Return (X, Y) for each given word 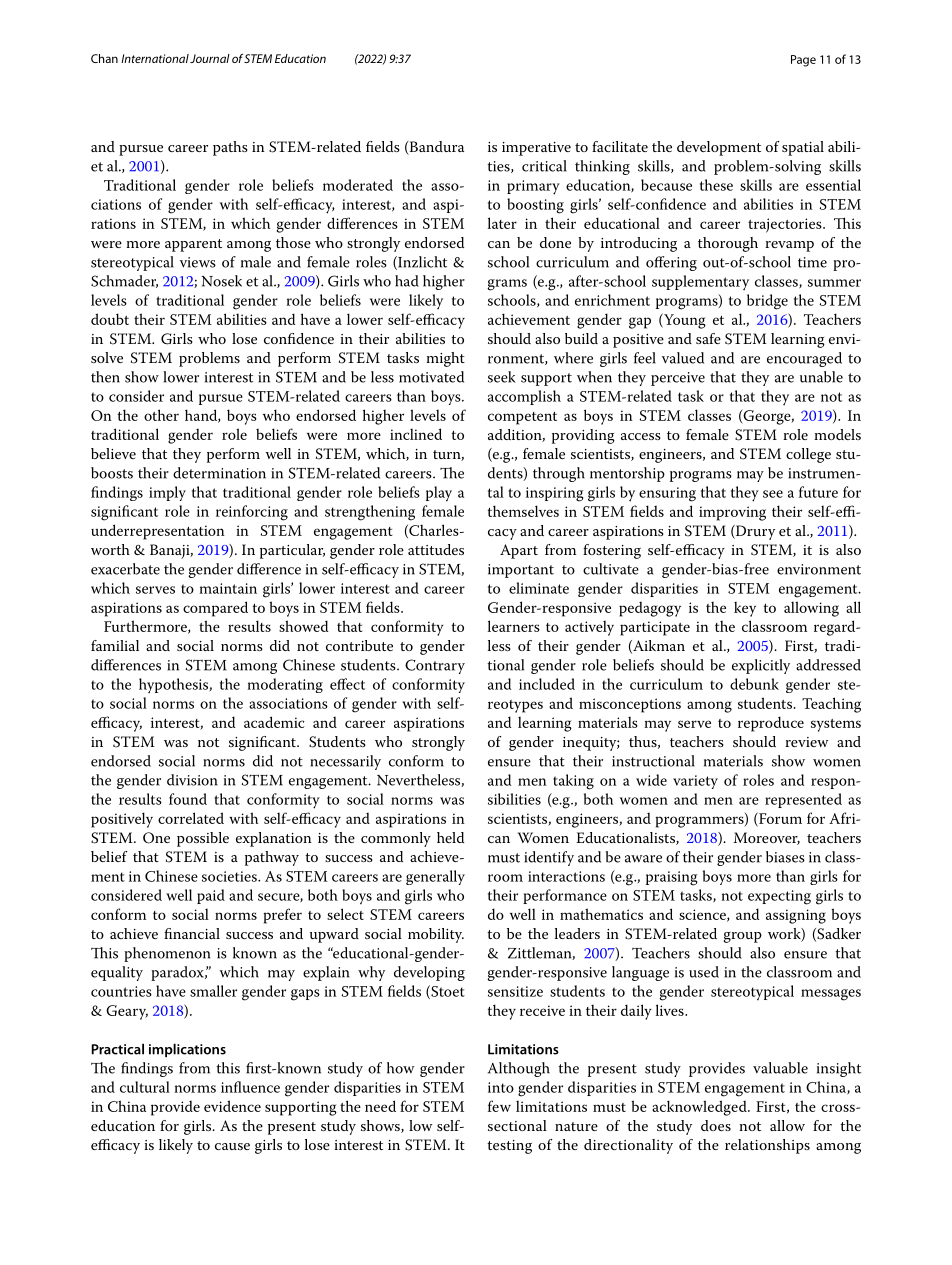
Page (803, 61)
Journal (210, 58)
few (499, 1106)
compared (215, 609)
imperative (536, 149)
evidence (232, 1106)
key (745, 609)
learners (514, 626)
